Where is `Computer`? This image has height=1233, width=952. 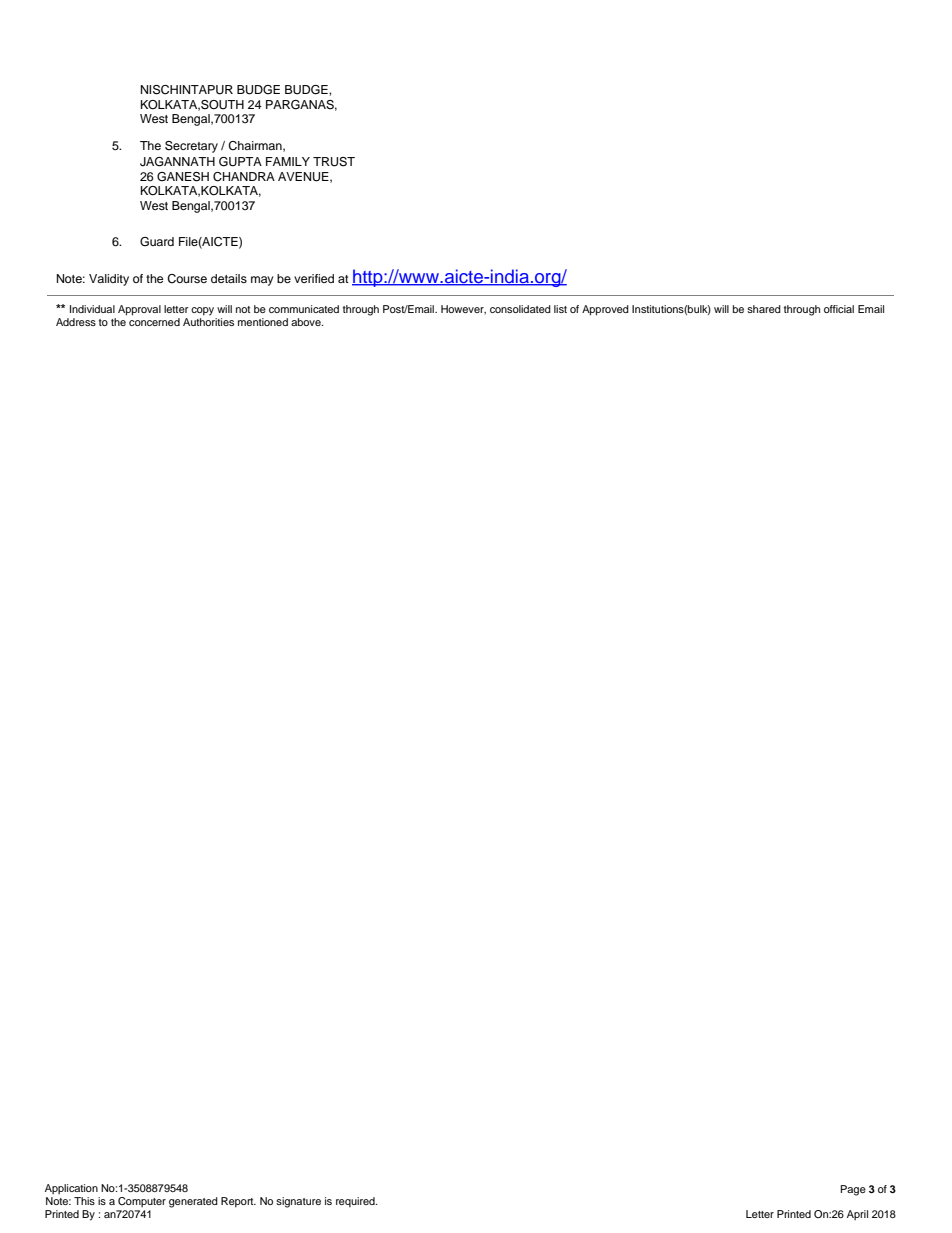 Computer is located at coordinates (142, 1202).
